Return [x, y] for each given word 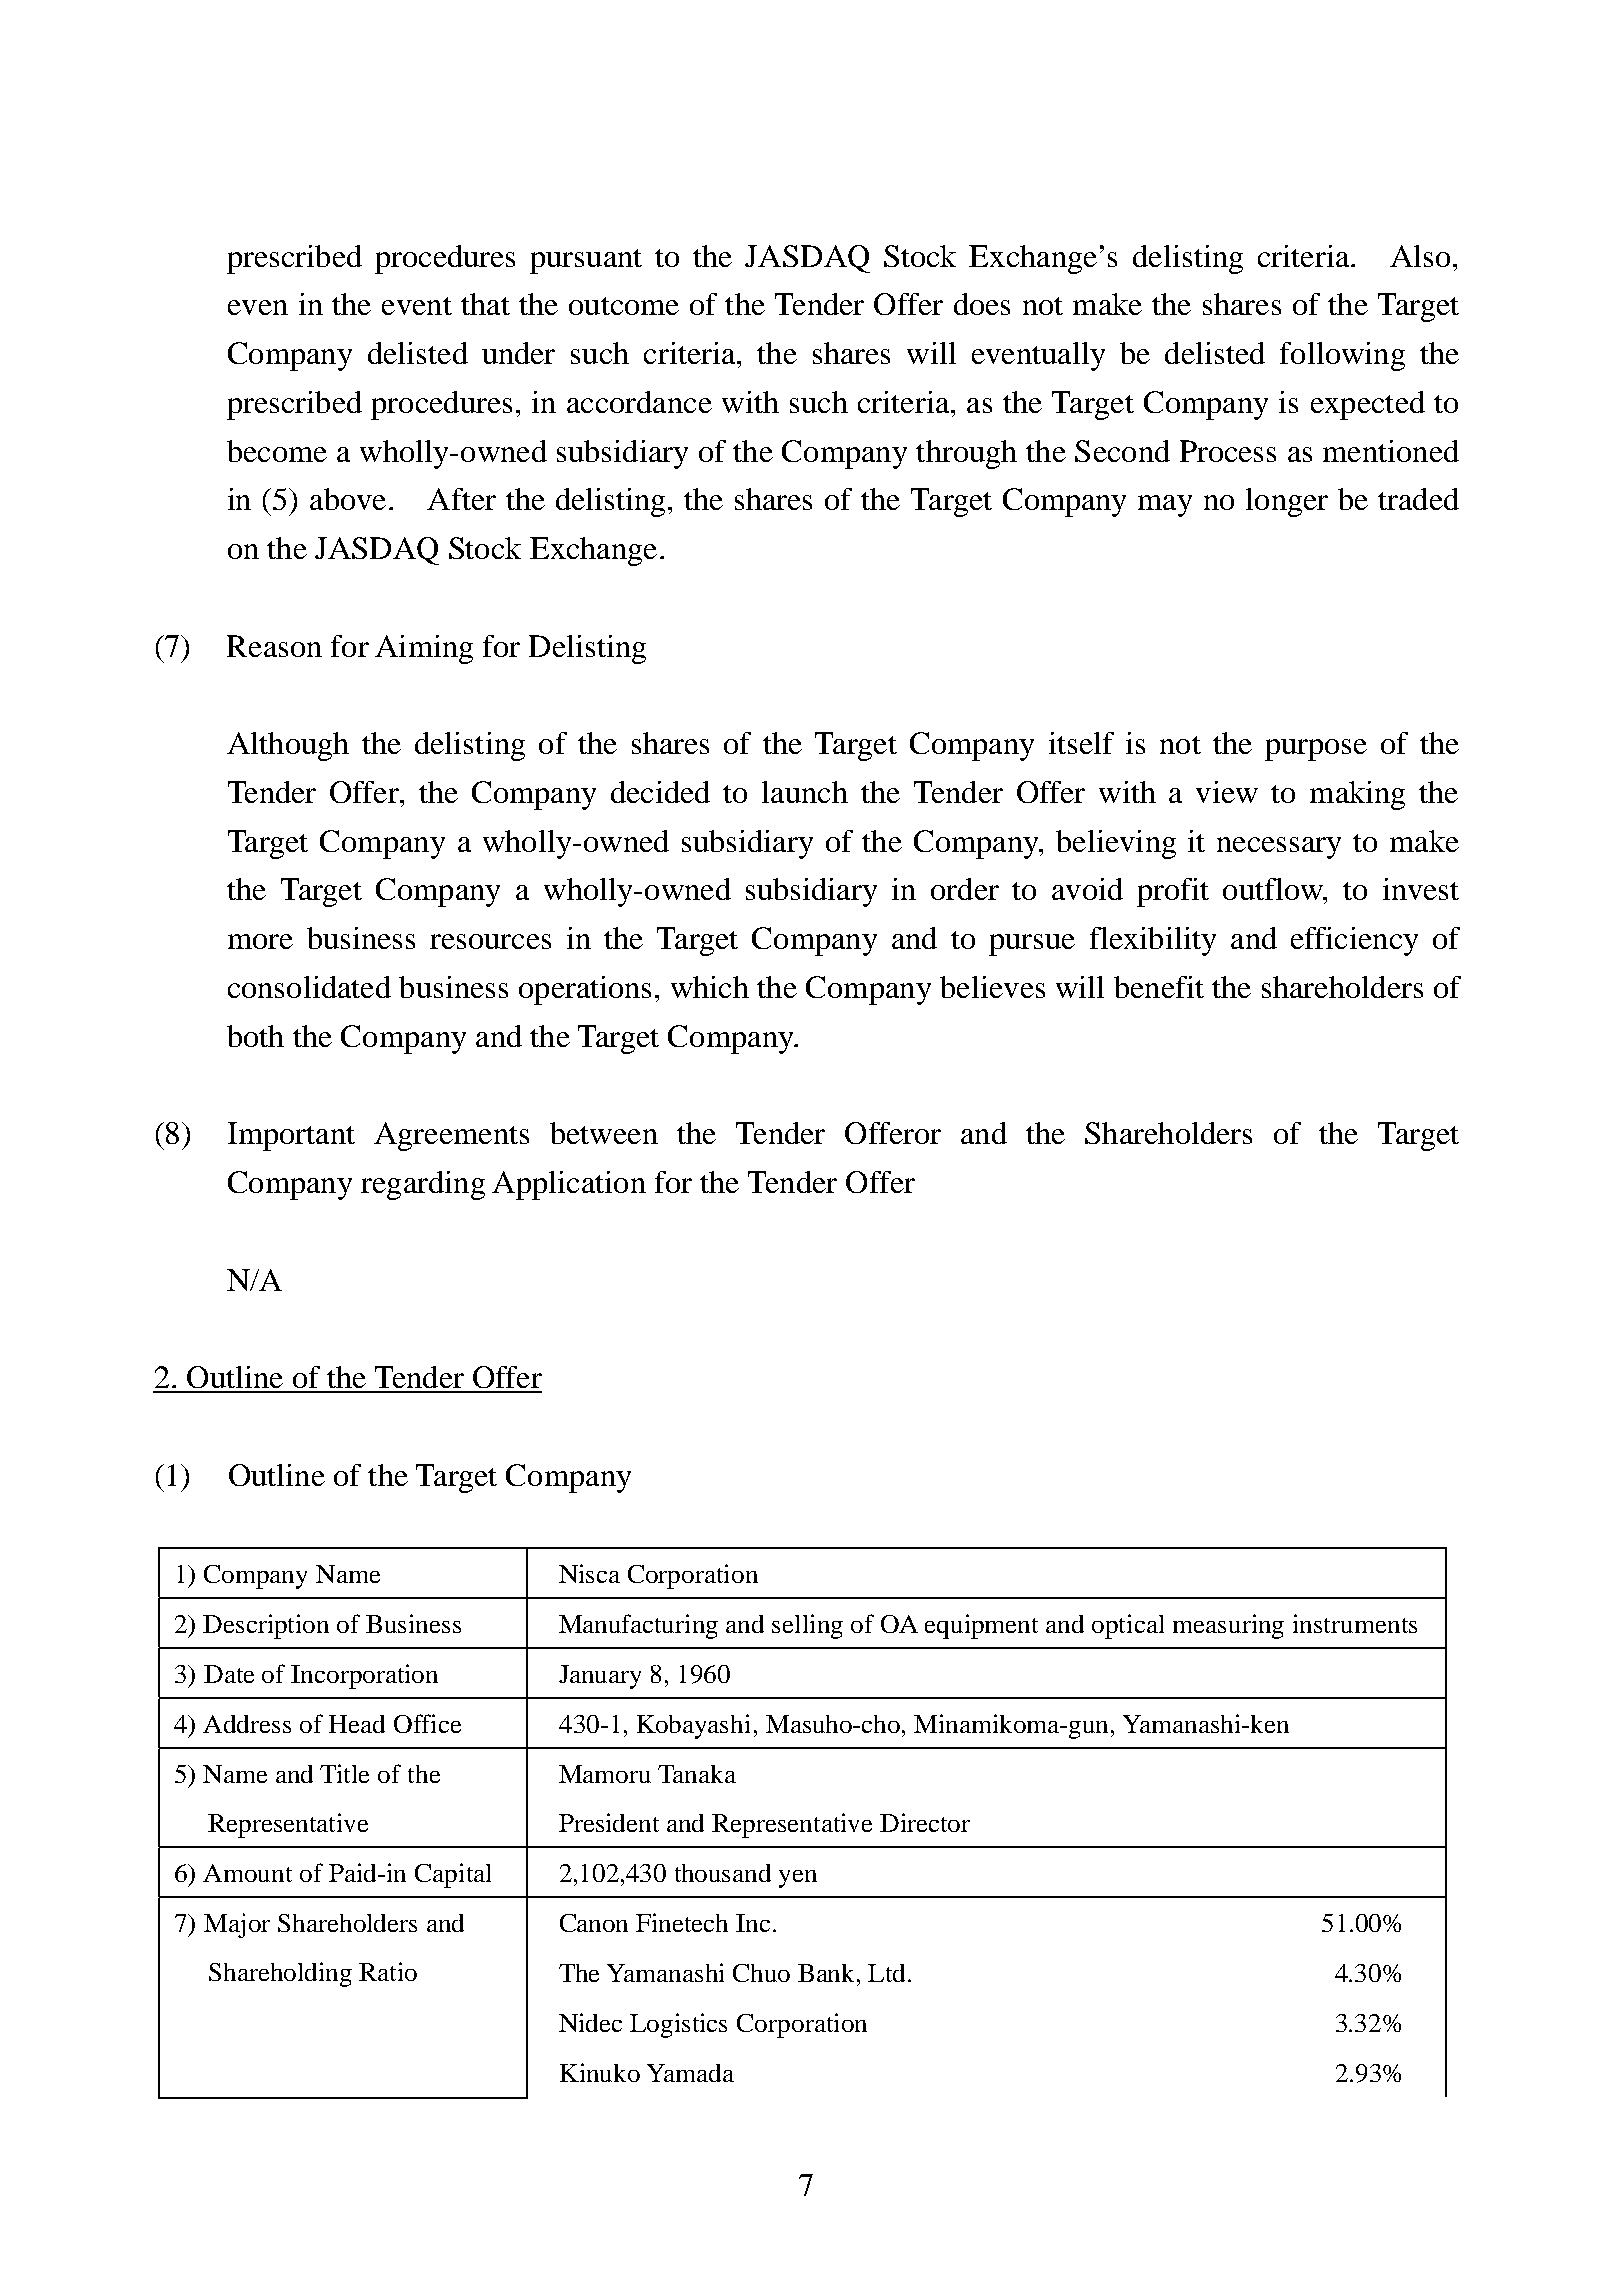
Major [237, 1925]
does [982, 304]
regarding [423, 1185]
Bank [828, 1973]
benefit [1159, 987]
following [1342, 356]
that [485, 304]
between [604, 1133]
